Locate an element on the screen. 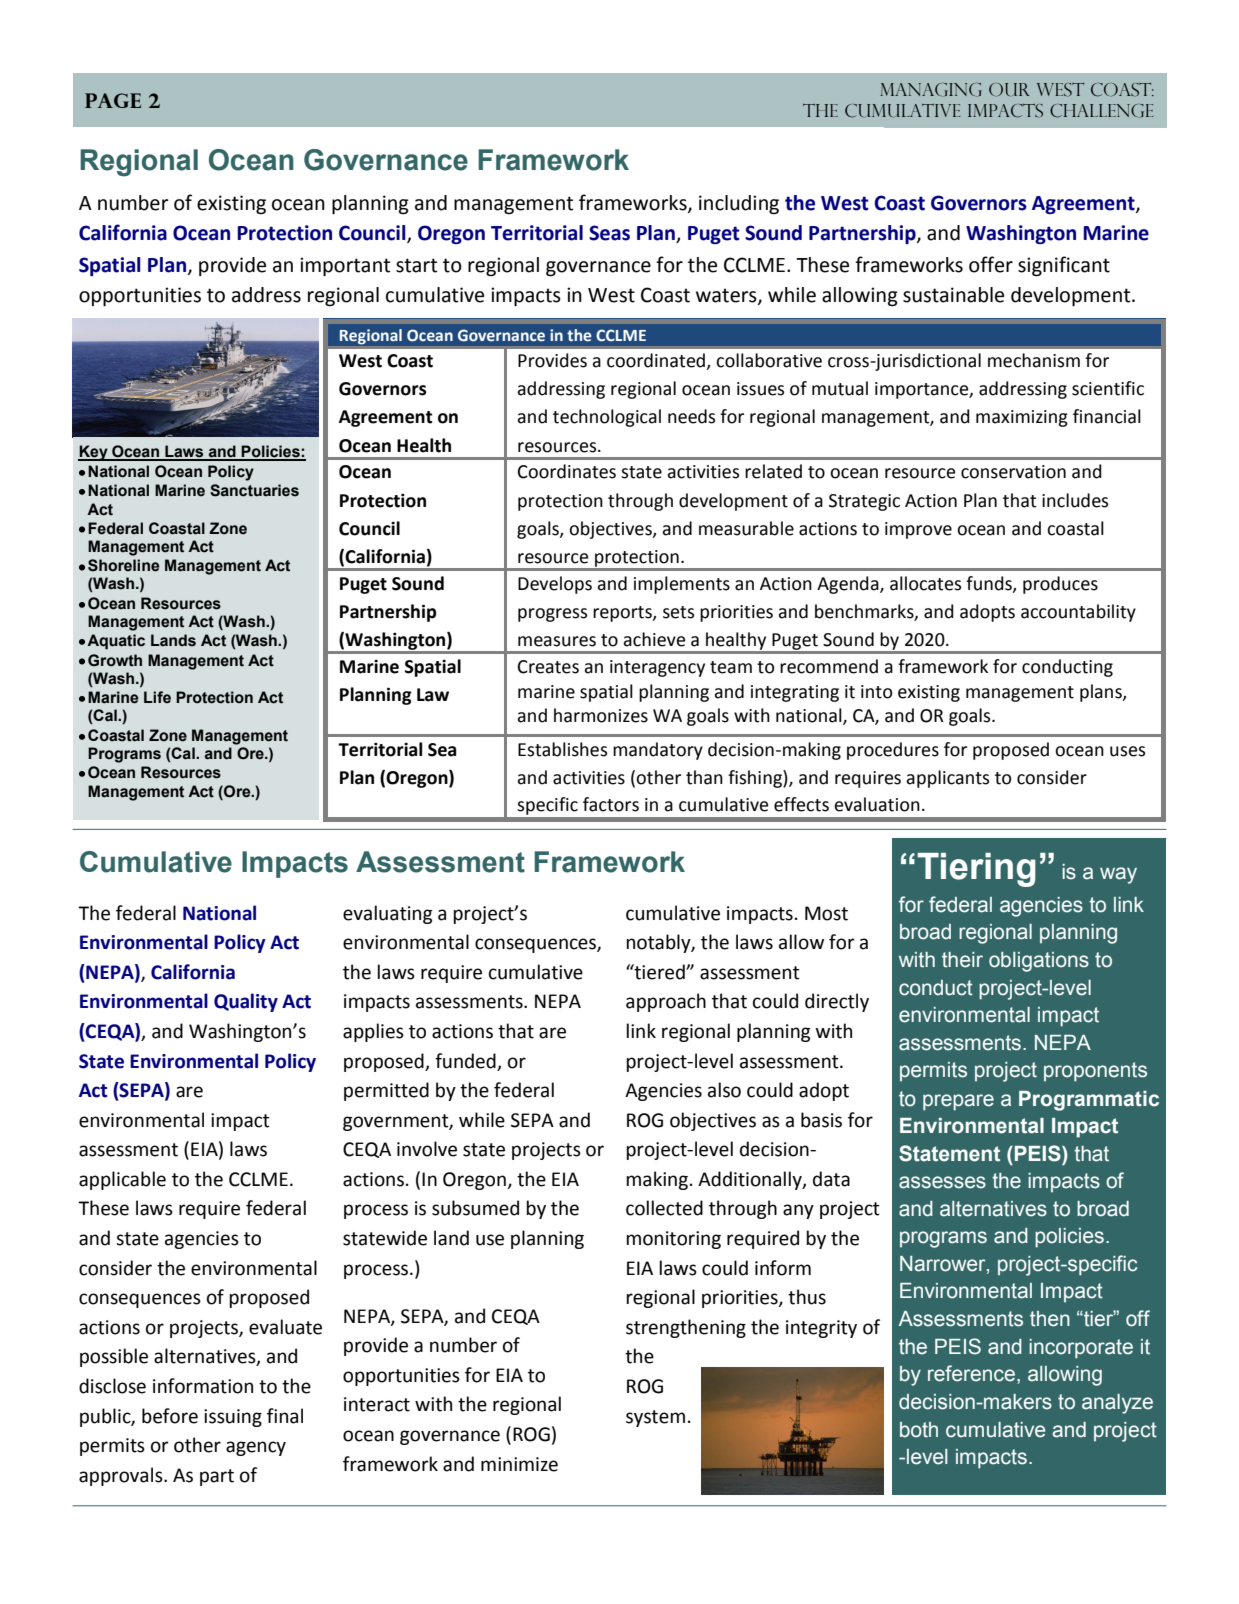  obligations is located at coordinates (1039, 962).
